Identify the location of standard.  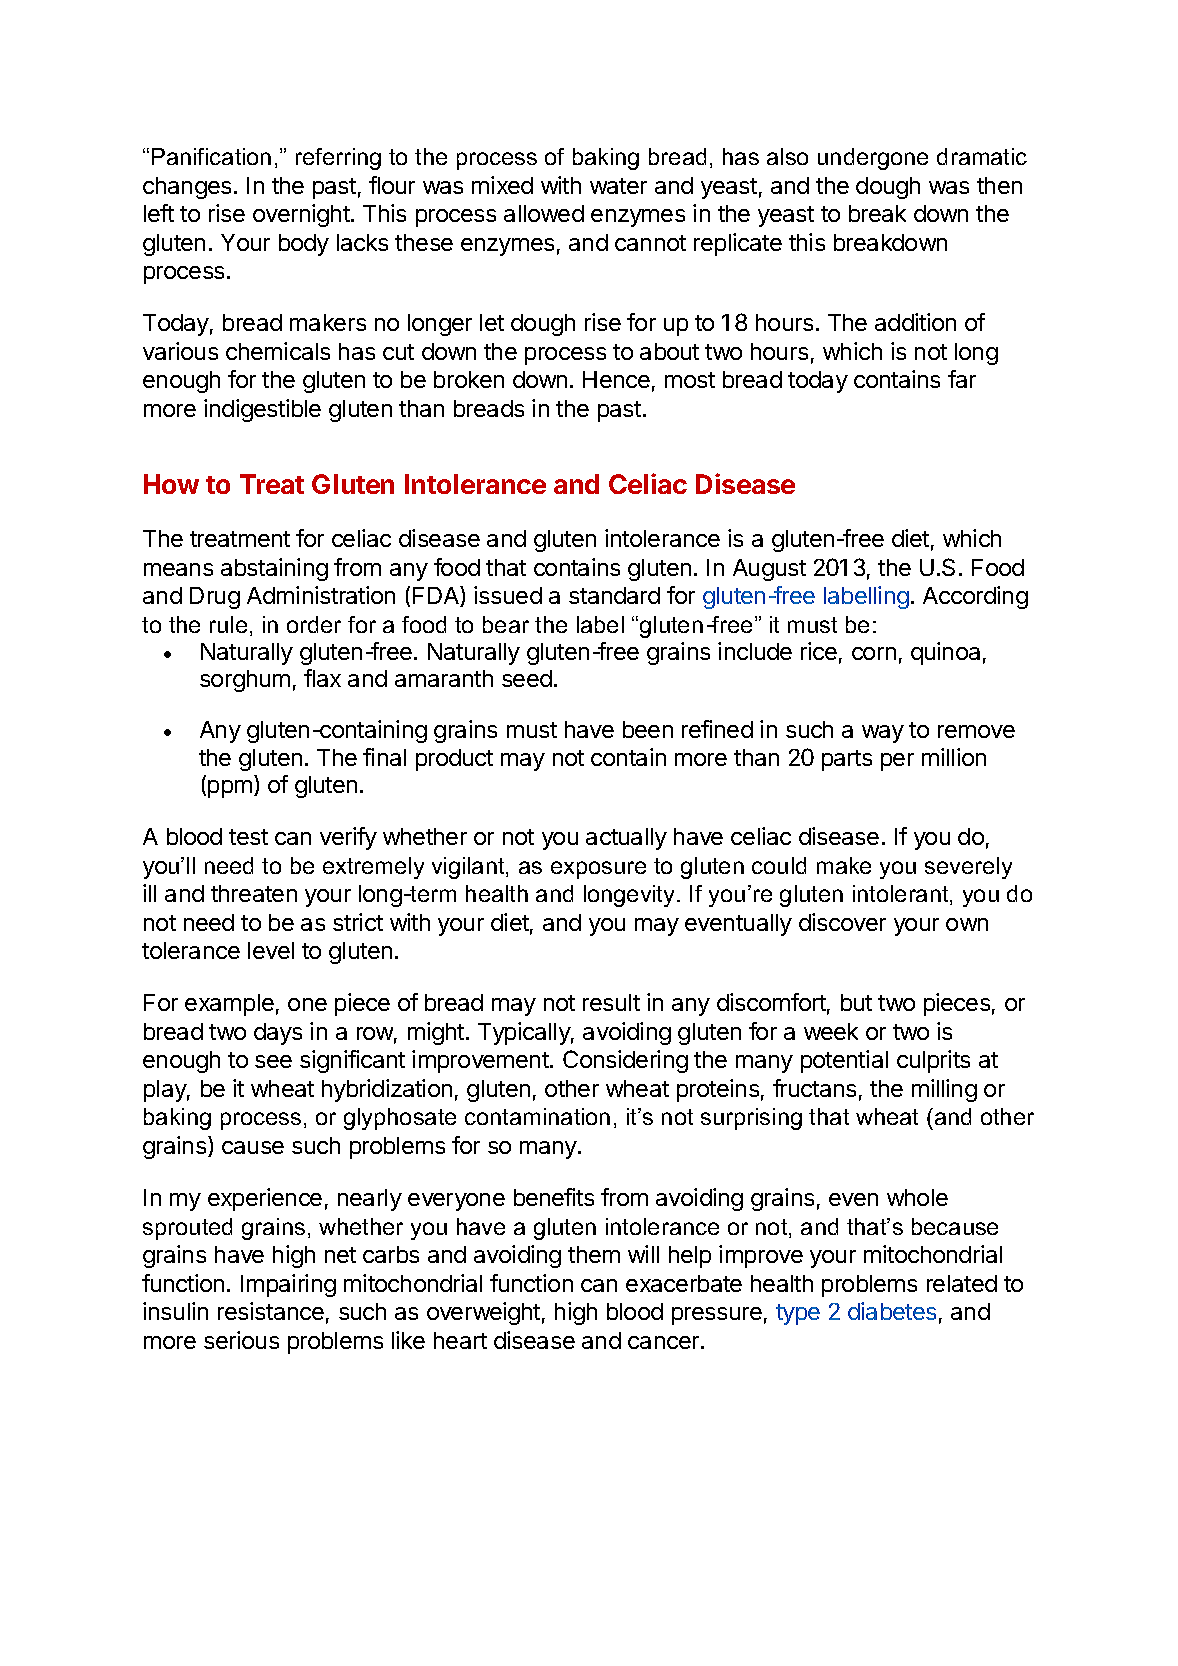
(614, 595).
